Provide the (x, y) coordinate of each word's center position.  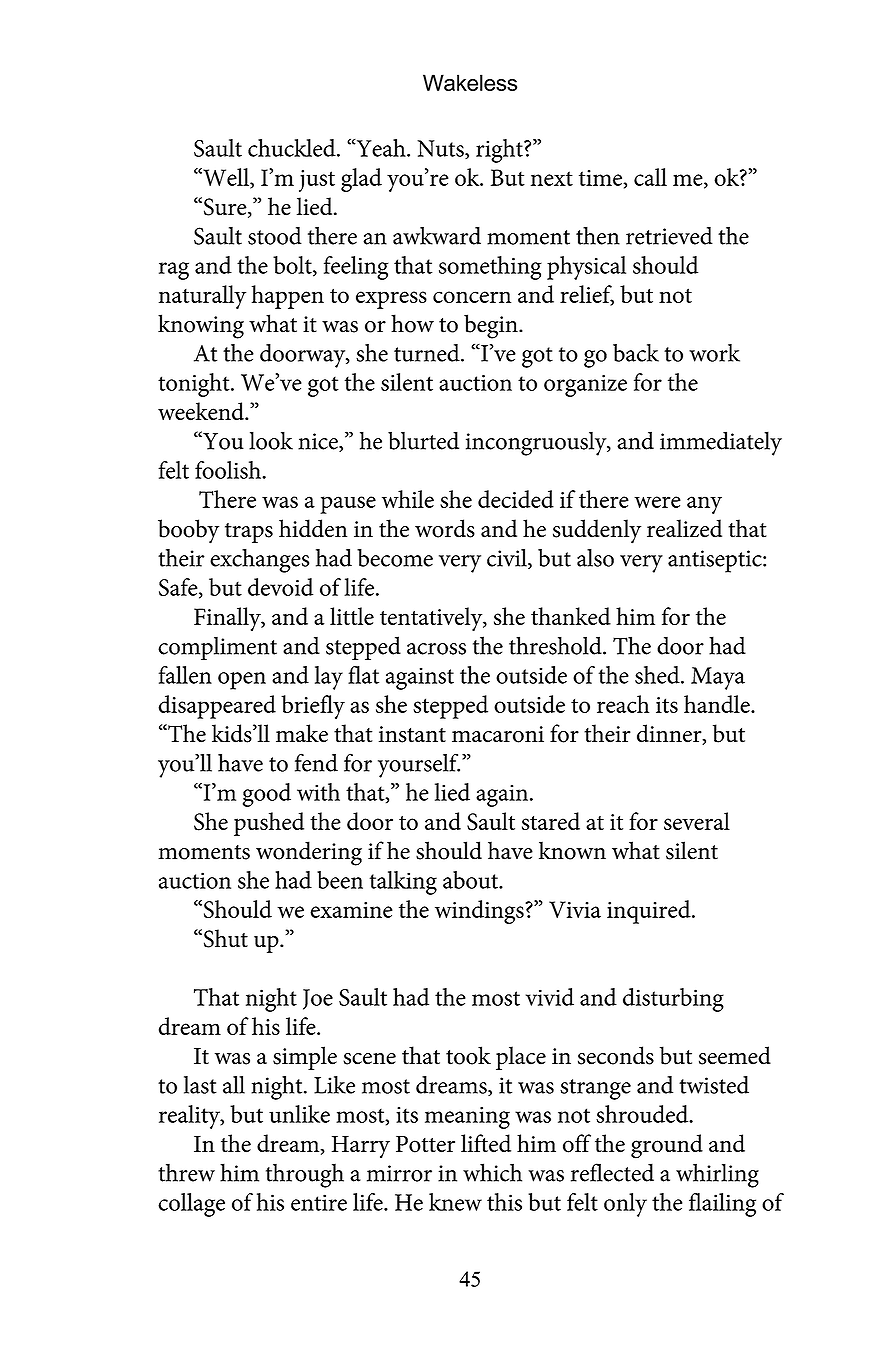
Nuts (441, 149)
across (436, 649)
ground (667, 1146)
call (650, 177)
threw (186, 1173)
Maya (718, 678)
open (242, 681)
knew (455, 1202)
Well (226, 178)
